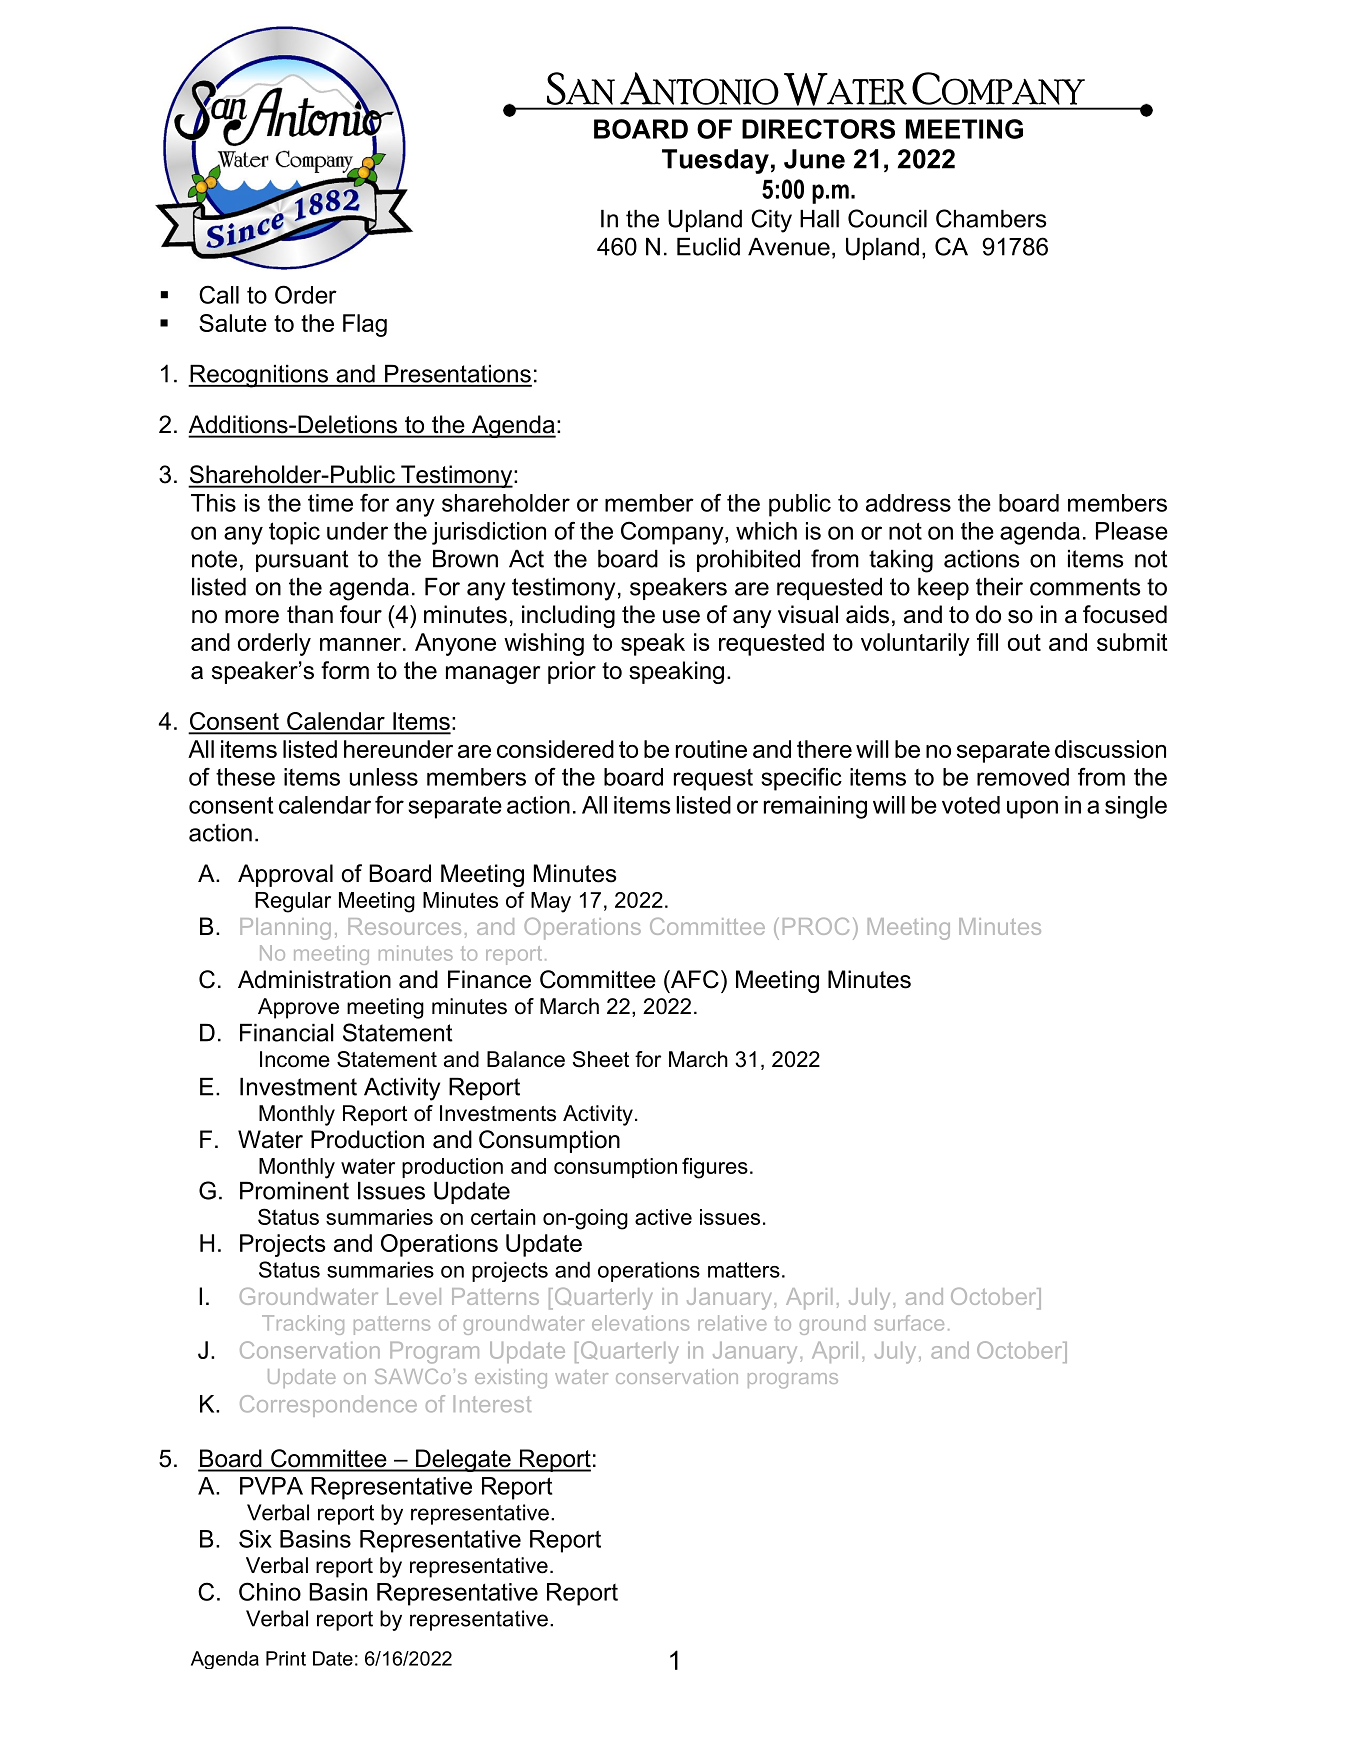 Image resolution: width=1350 pixels, height=1747 pixels. What do you see at coordinates (294, 533) in the page?
I see `topic` at bounding box center [294, 533].
